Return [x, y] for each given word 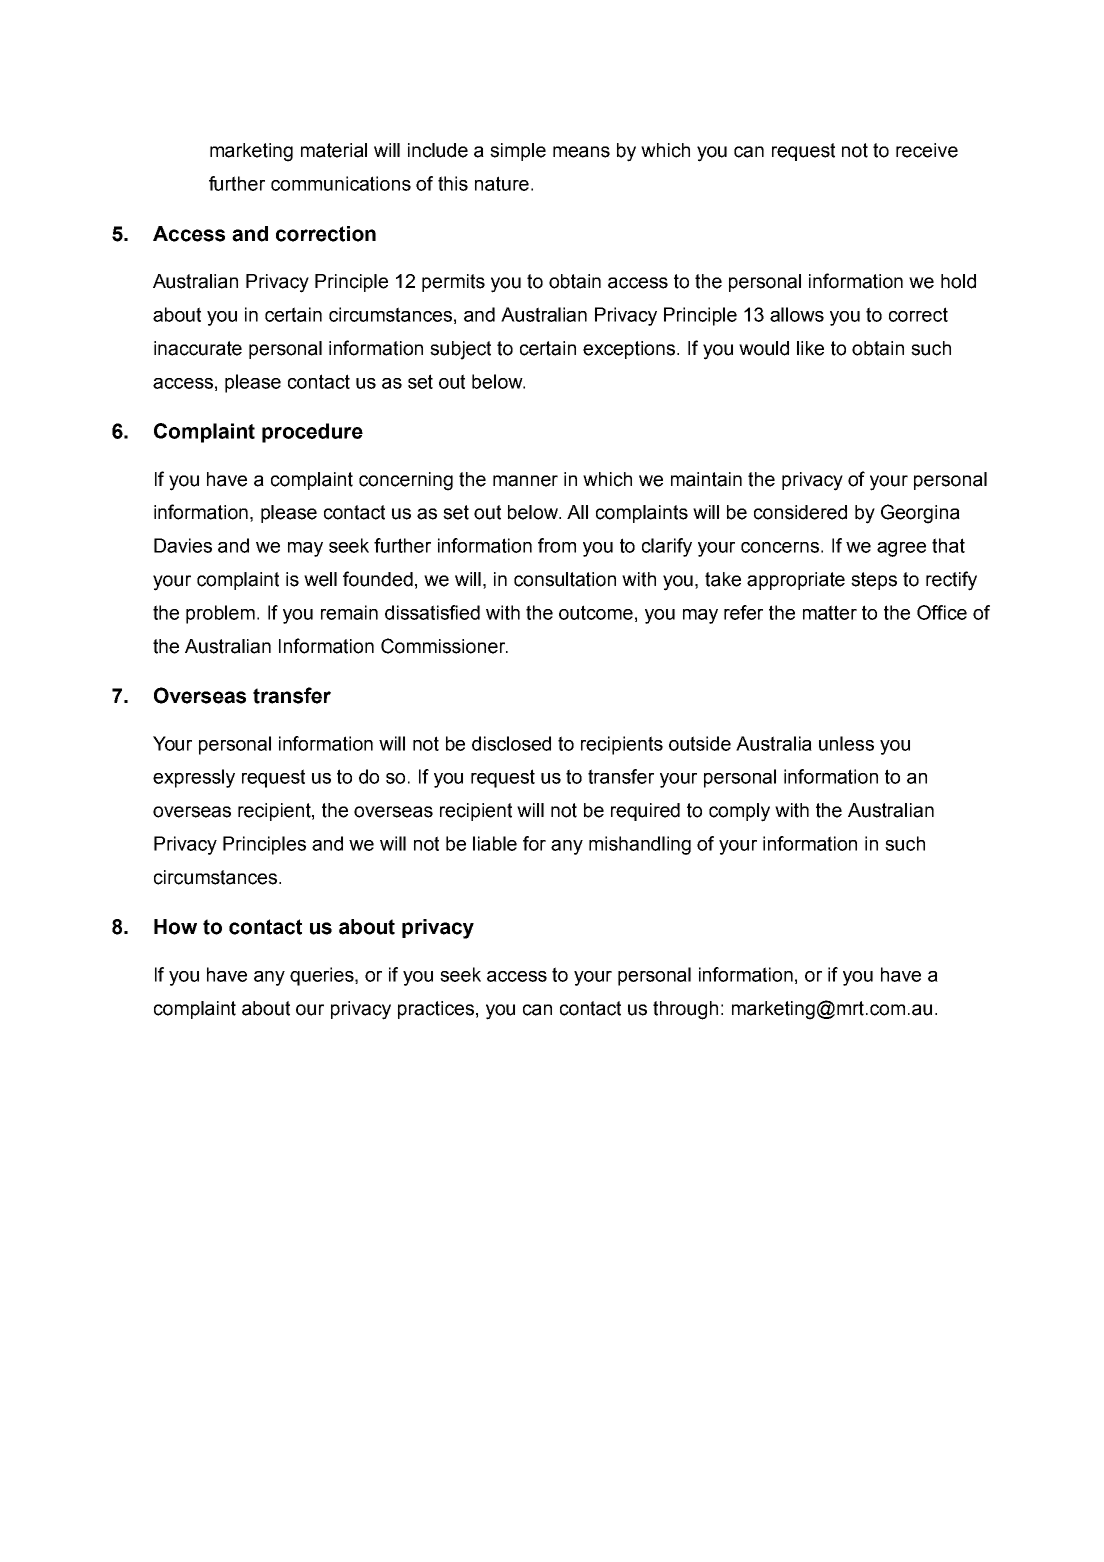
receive [927, 150]
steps [874, 581]
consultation [565, 579]
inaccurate [198, 348]
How [175, 927]
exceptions [630, 350]
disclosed [511, 743]
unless [846, 743]
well [320, 579]
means [581, 152]
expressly [194, 778]
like [810, 348]
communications [341, 183]
